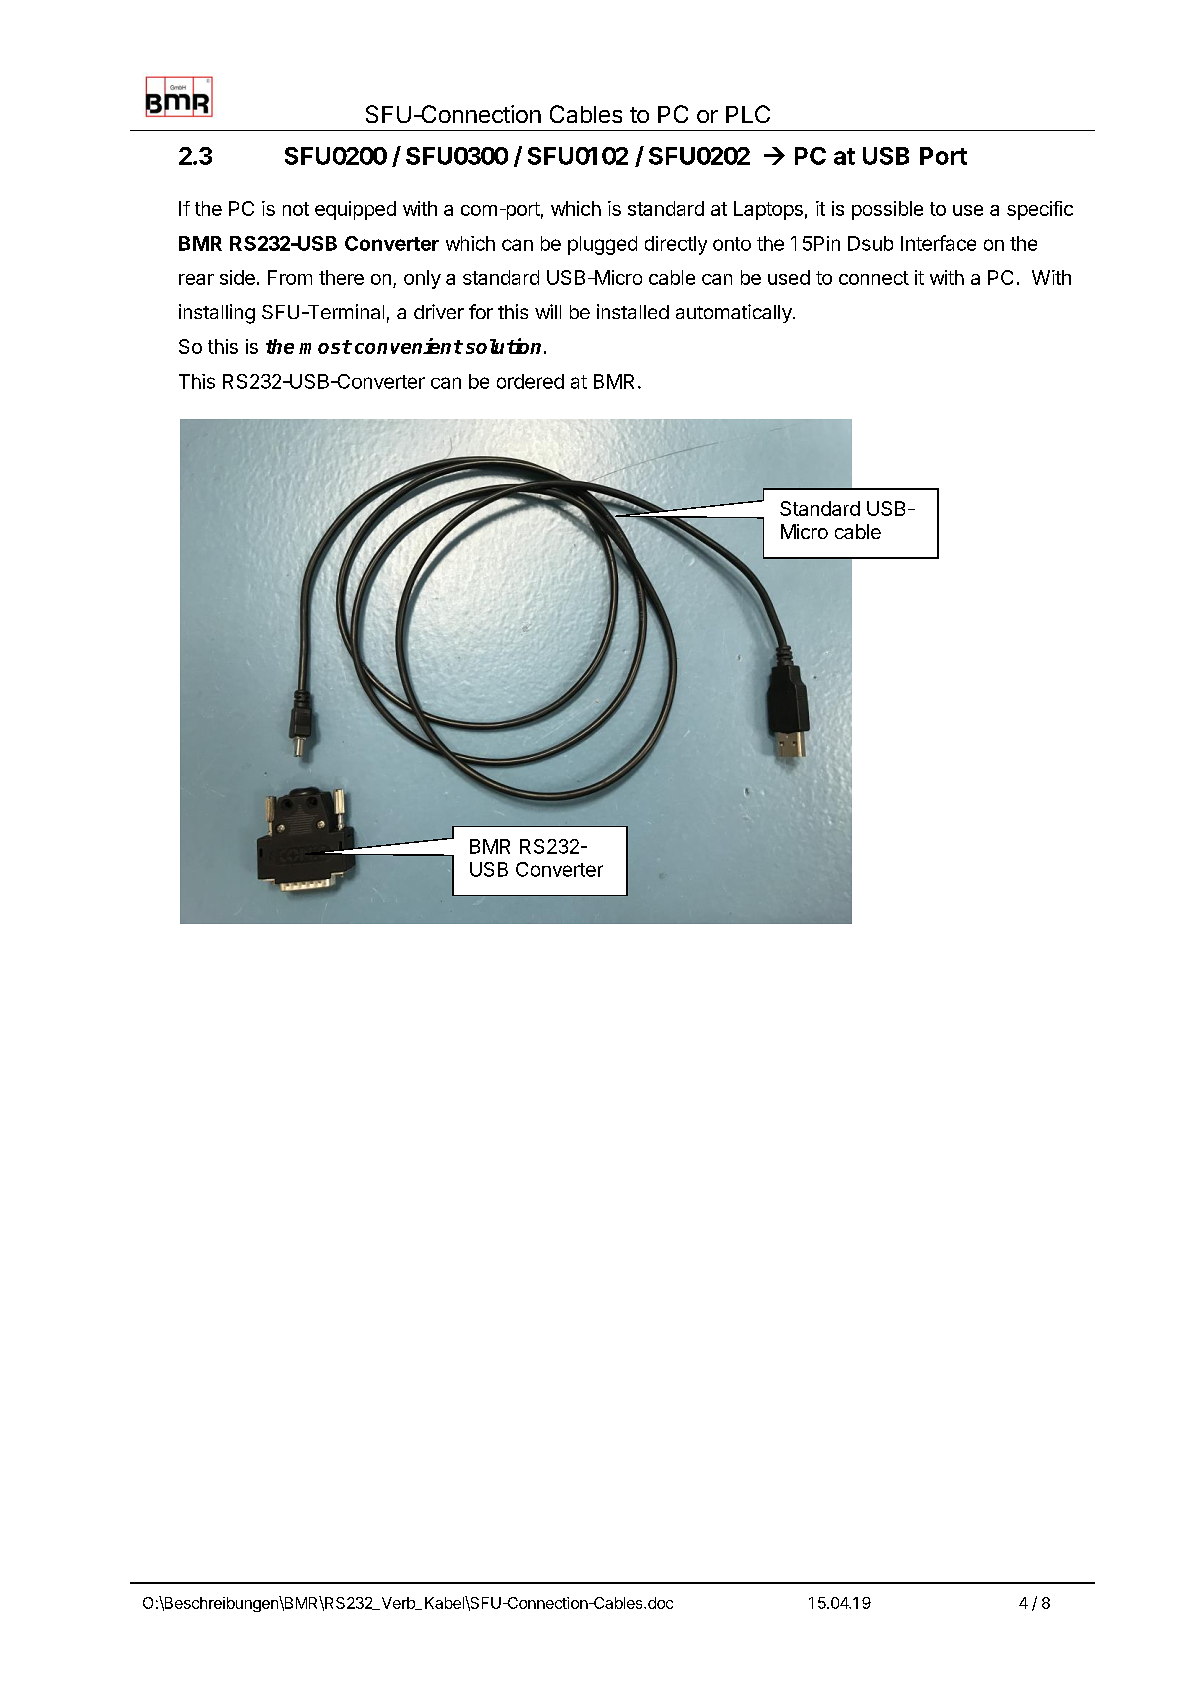 The image size is (1191, 1684). Describe the element at coordinates (887, 210) in the page. I see `possible` at that location.
